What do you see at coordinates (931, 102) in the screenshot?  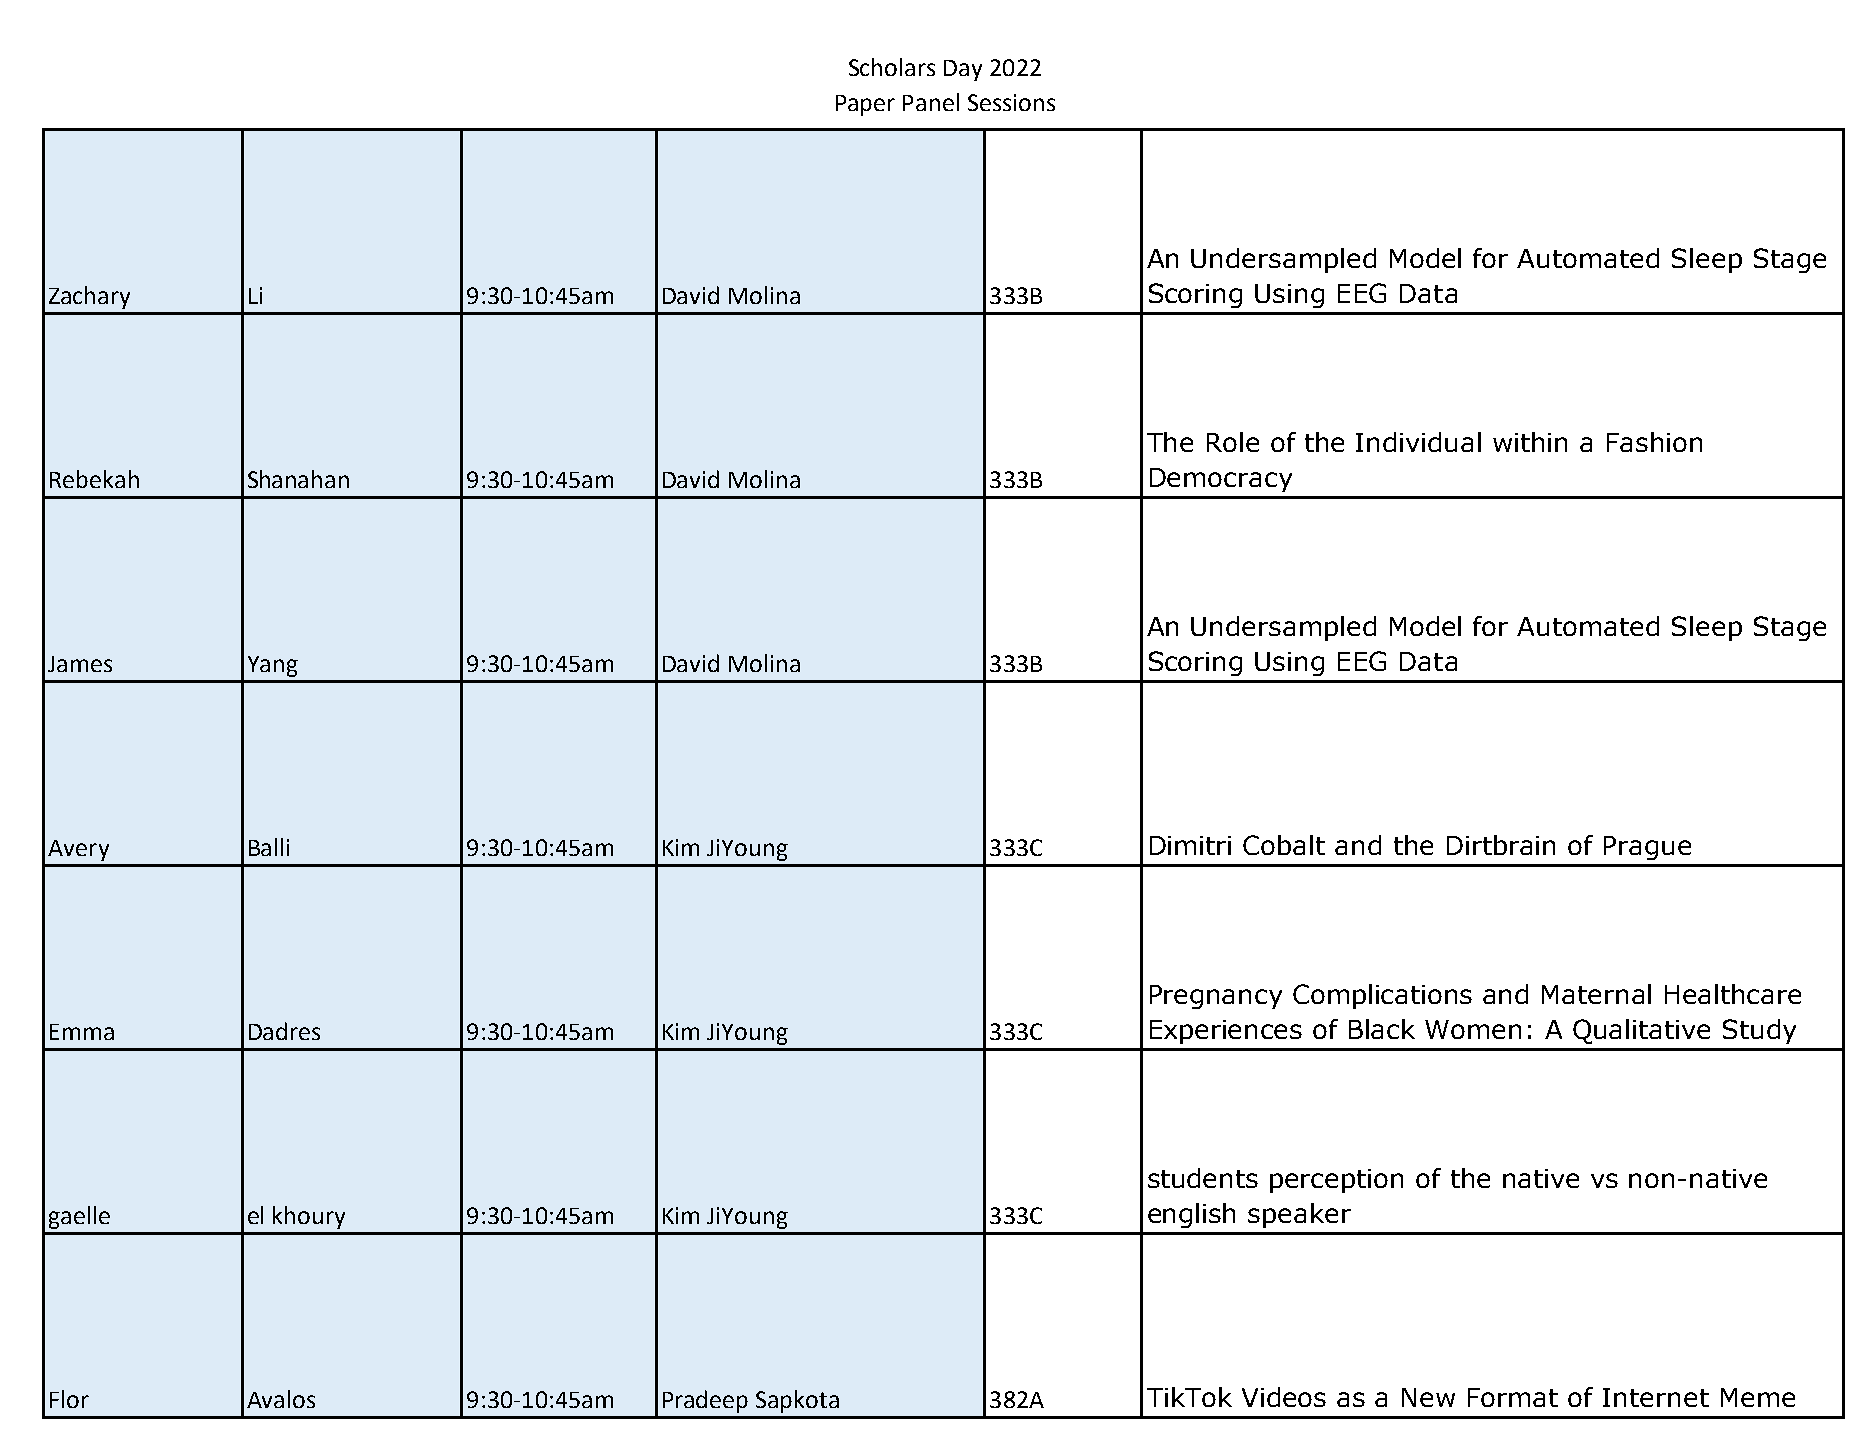 I see `Panel` at bounding box center [931, 102].
